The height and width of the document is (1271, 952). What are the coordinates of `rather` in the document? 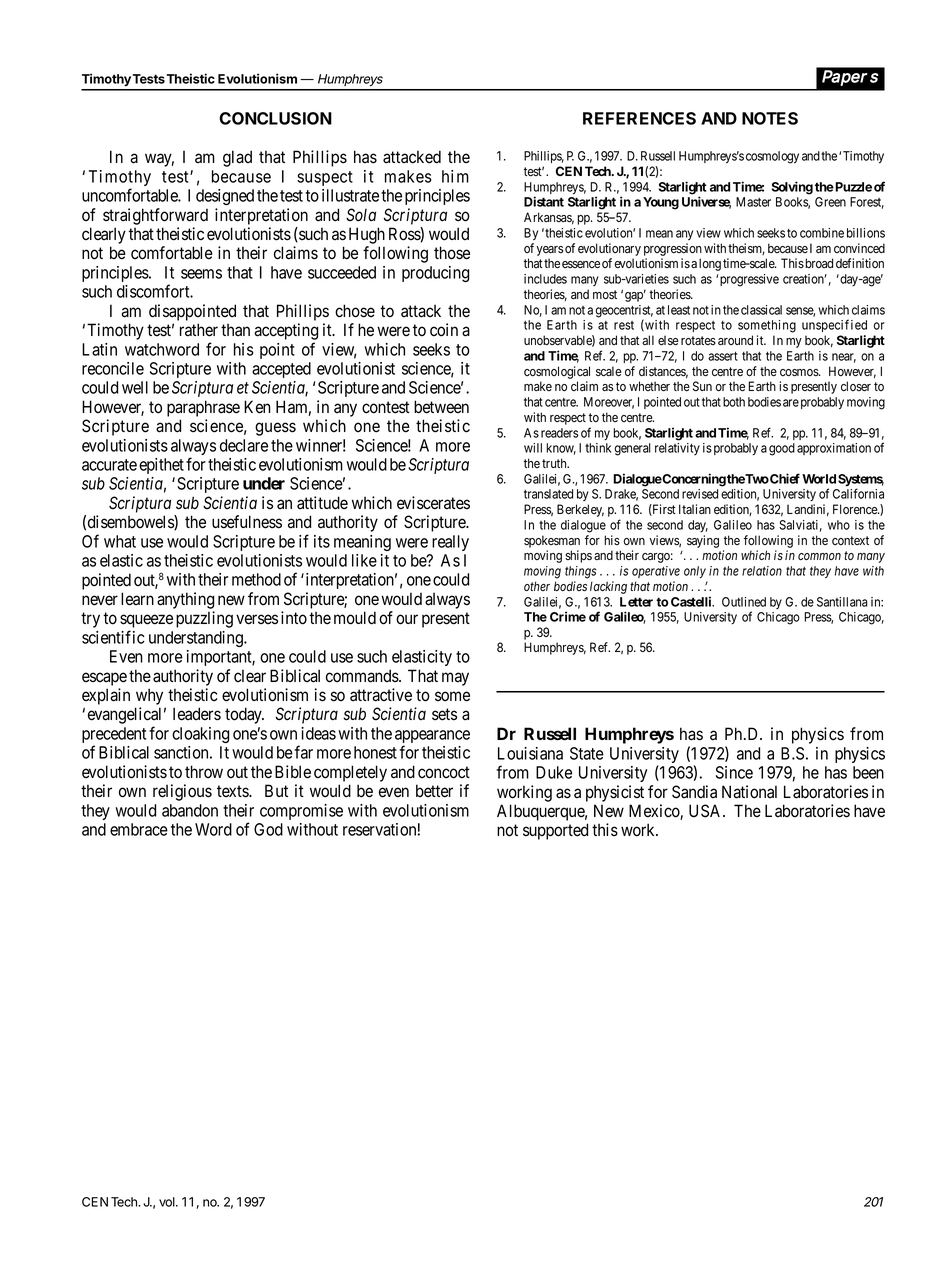 It's located at (199, 330).
